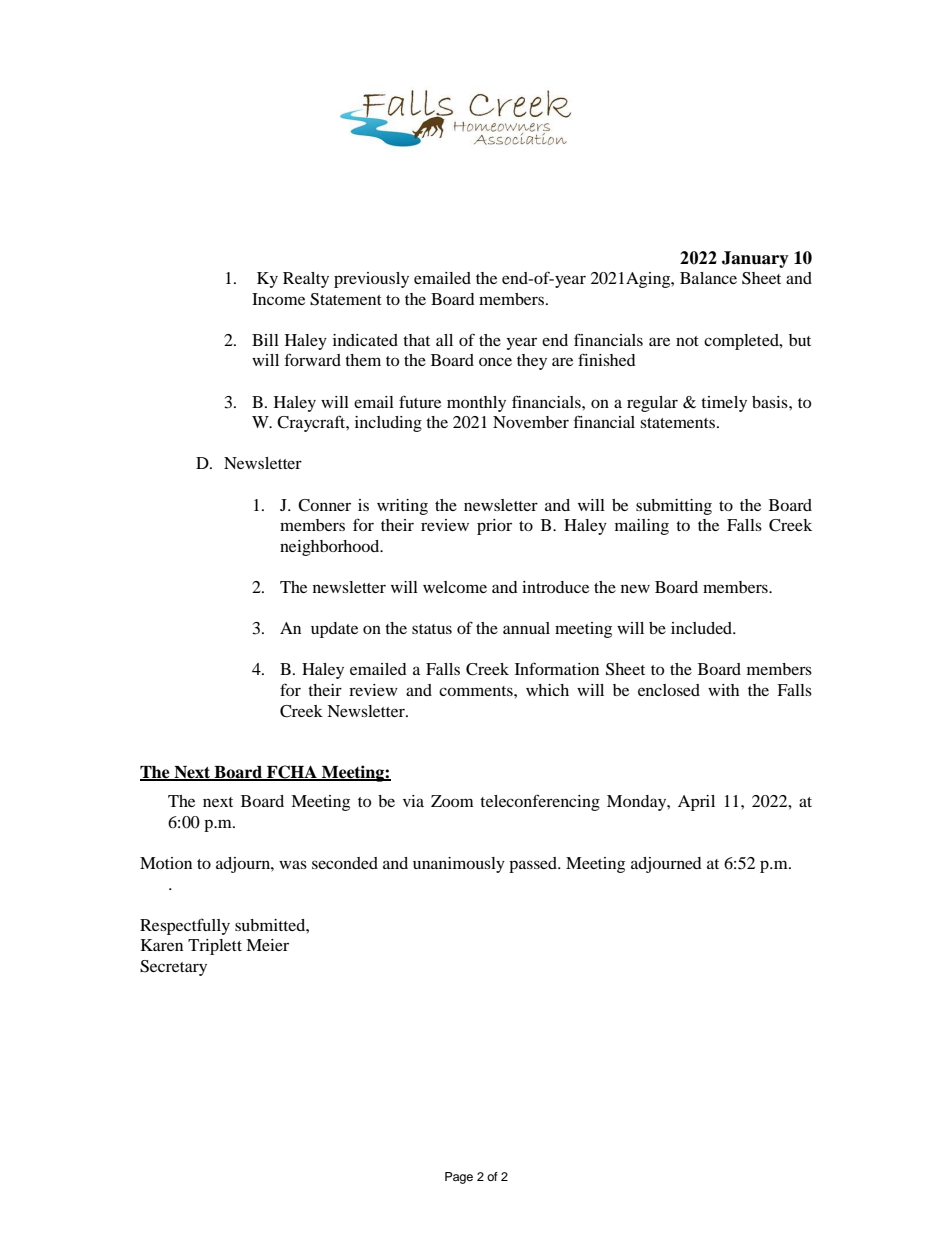 Image resolution: width=952 pixels, height=1233 pixels. What do you see at coordinates (331, 548) in the page?
I see `neighborhood` at bounding box center [331, 548].
